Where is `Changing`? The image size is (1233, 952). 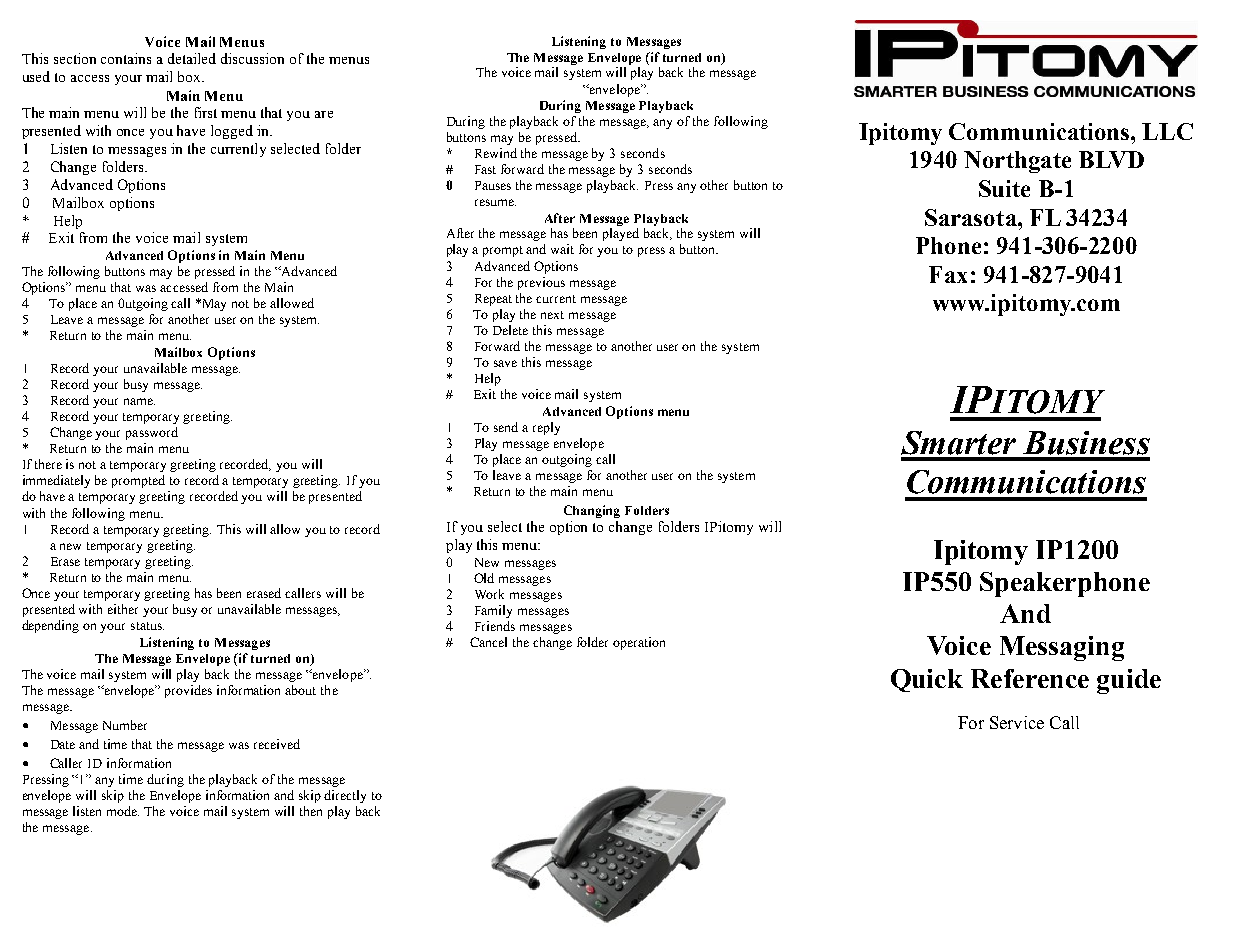 Changing is located at coordinates (592, 511).
